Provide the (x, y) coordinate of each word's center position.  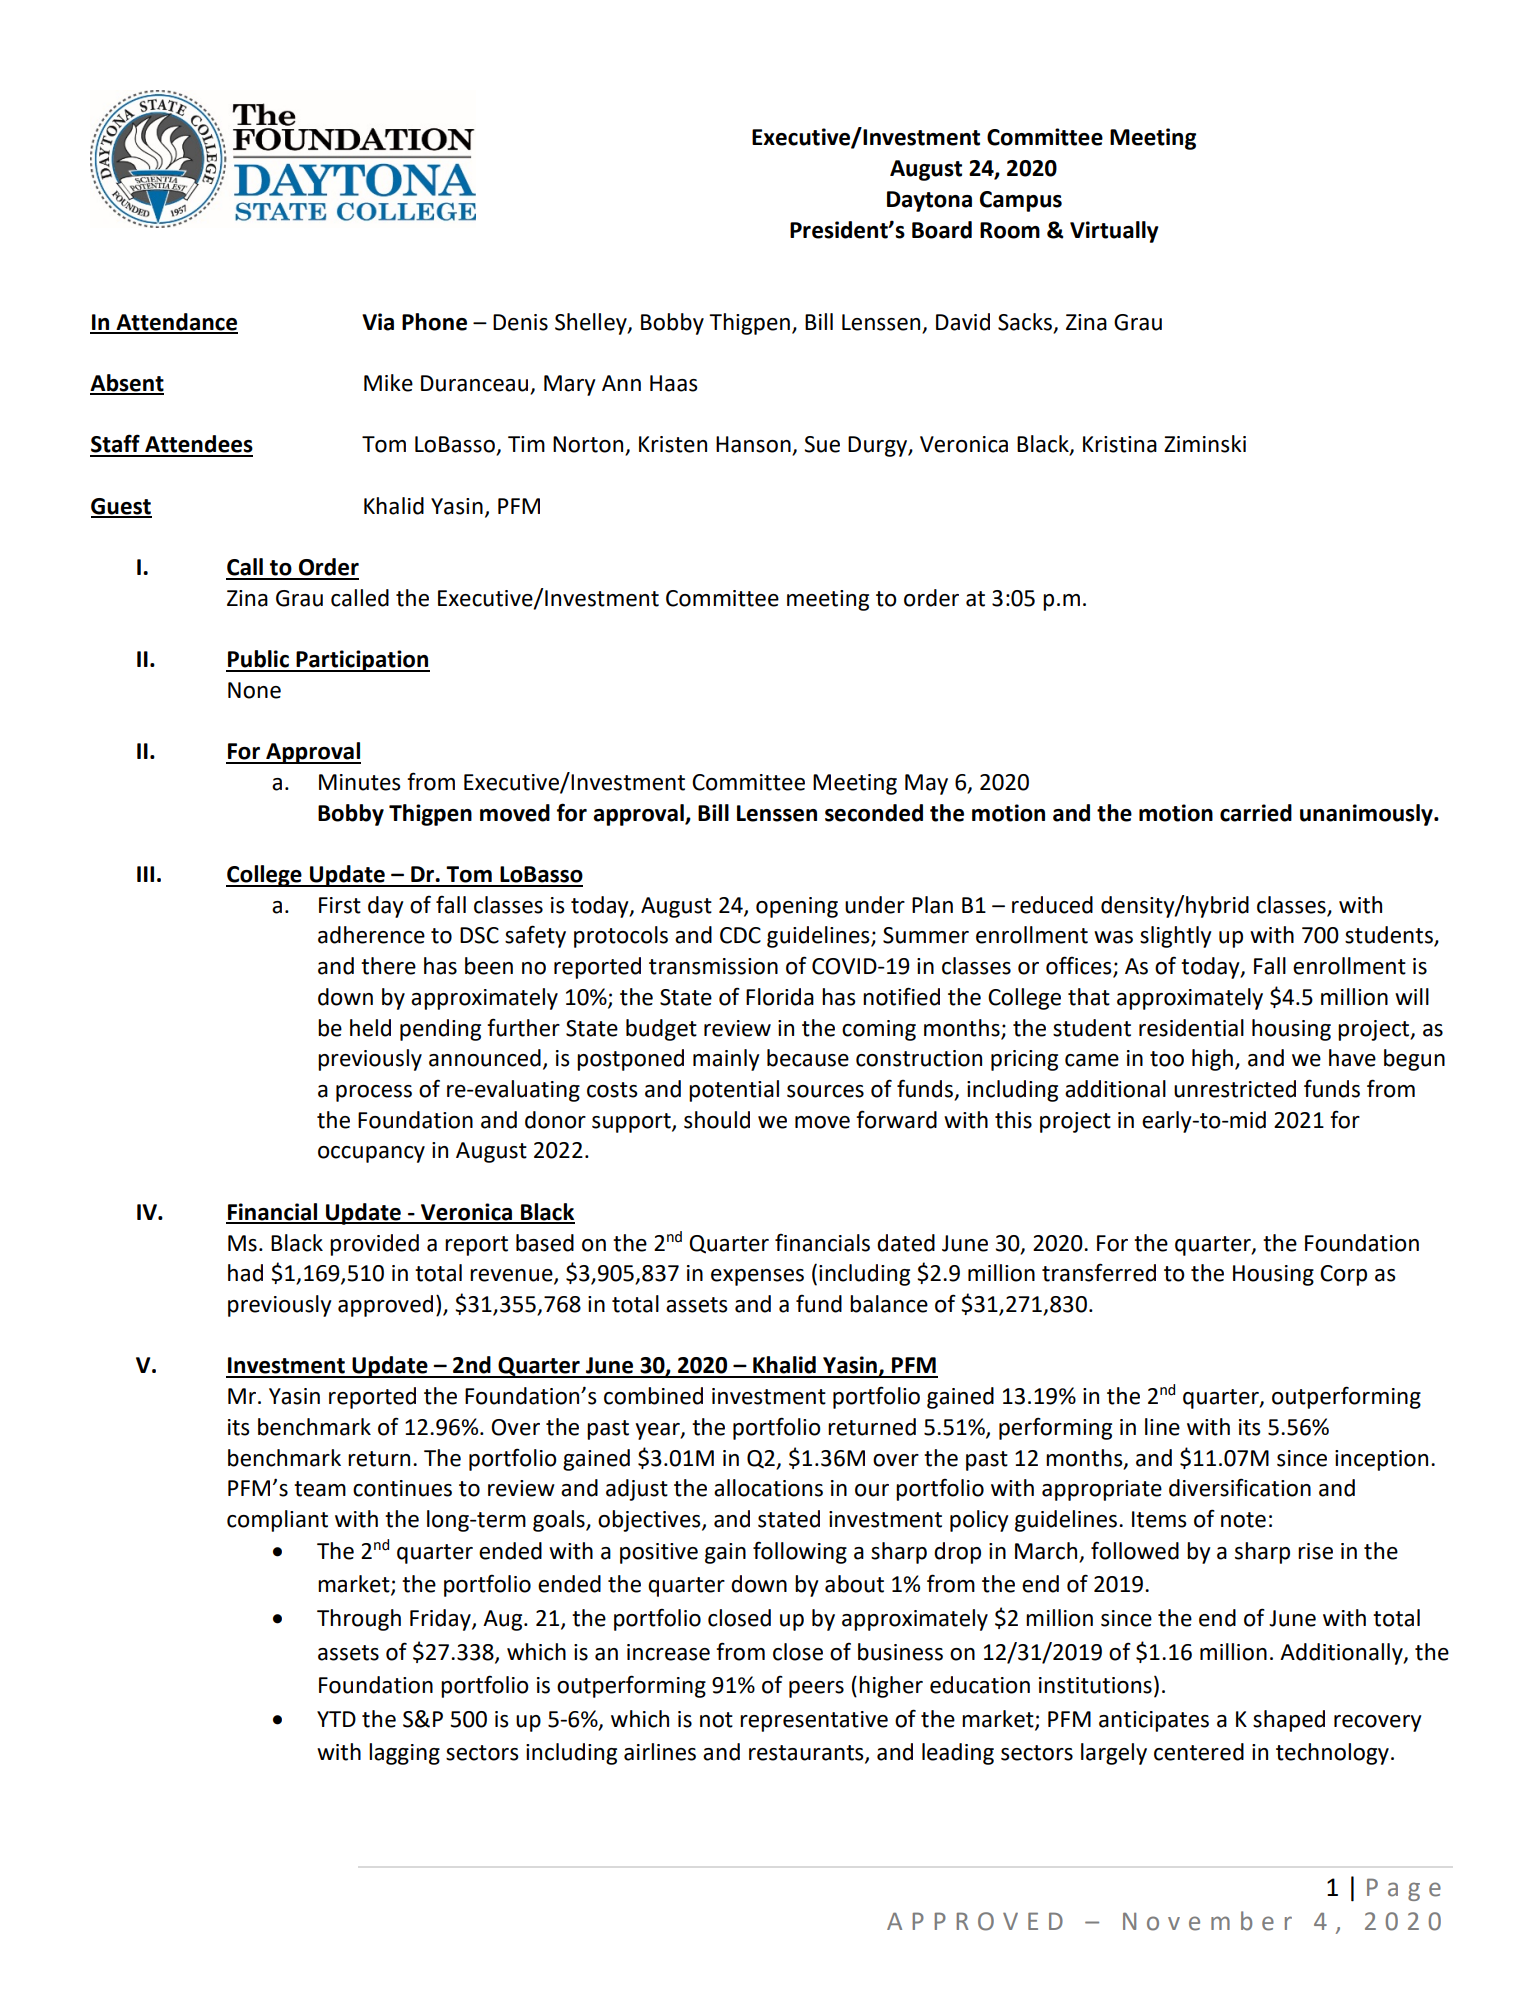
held (370, 1028)
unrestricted (1235, 1089)
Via (378, 322)
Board (942, 230)
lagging (404, 1754)
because (808, 1058)
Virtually (1114, 232)
